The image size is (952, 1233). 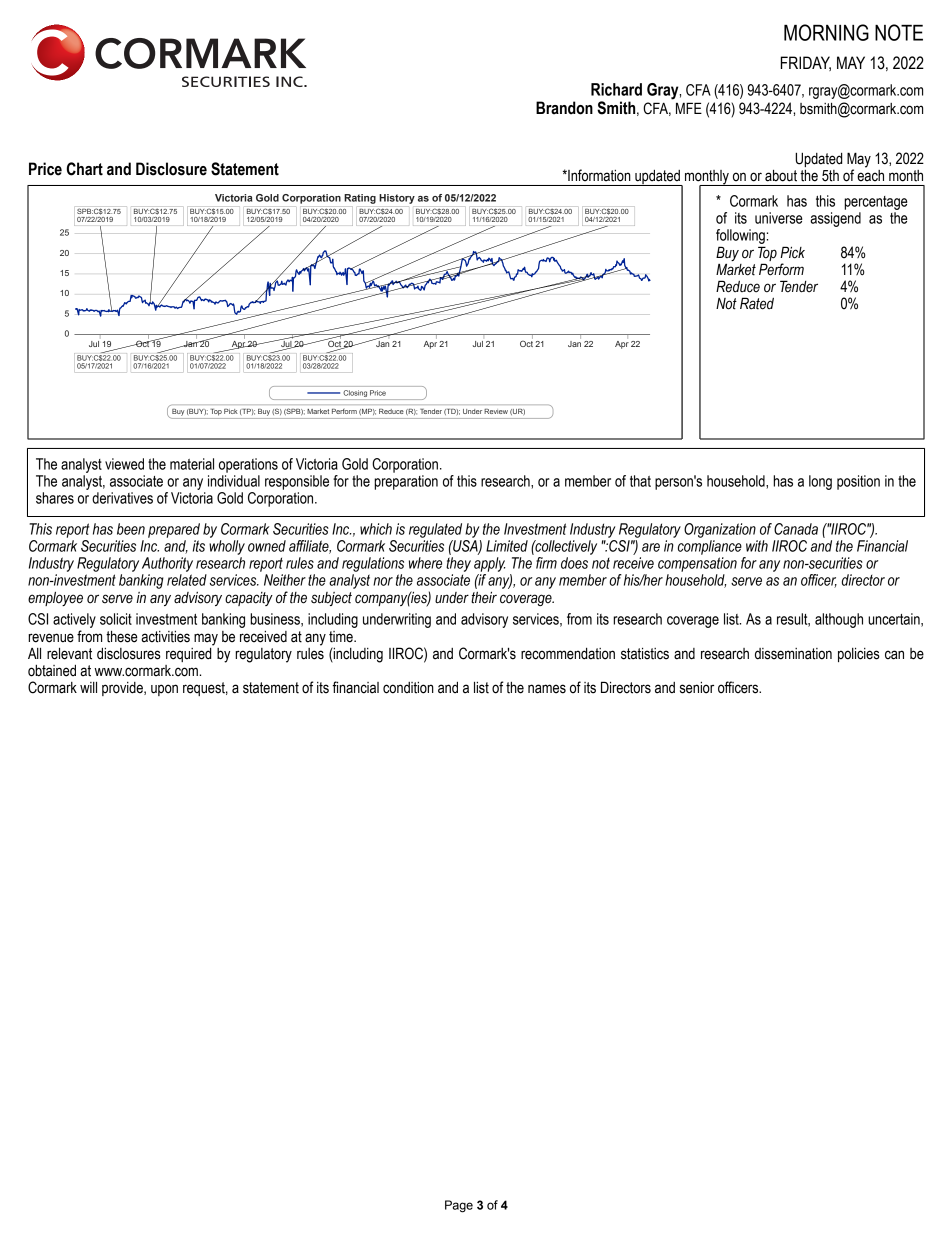 I want to click on FRIDAY, so click(x=806, y=63).
